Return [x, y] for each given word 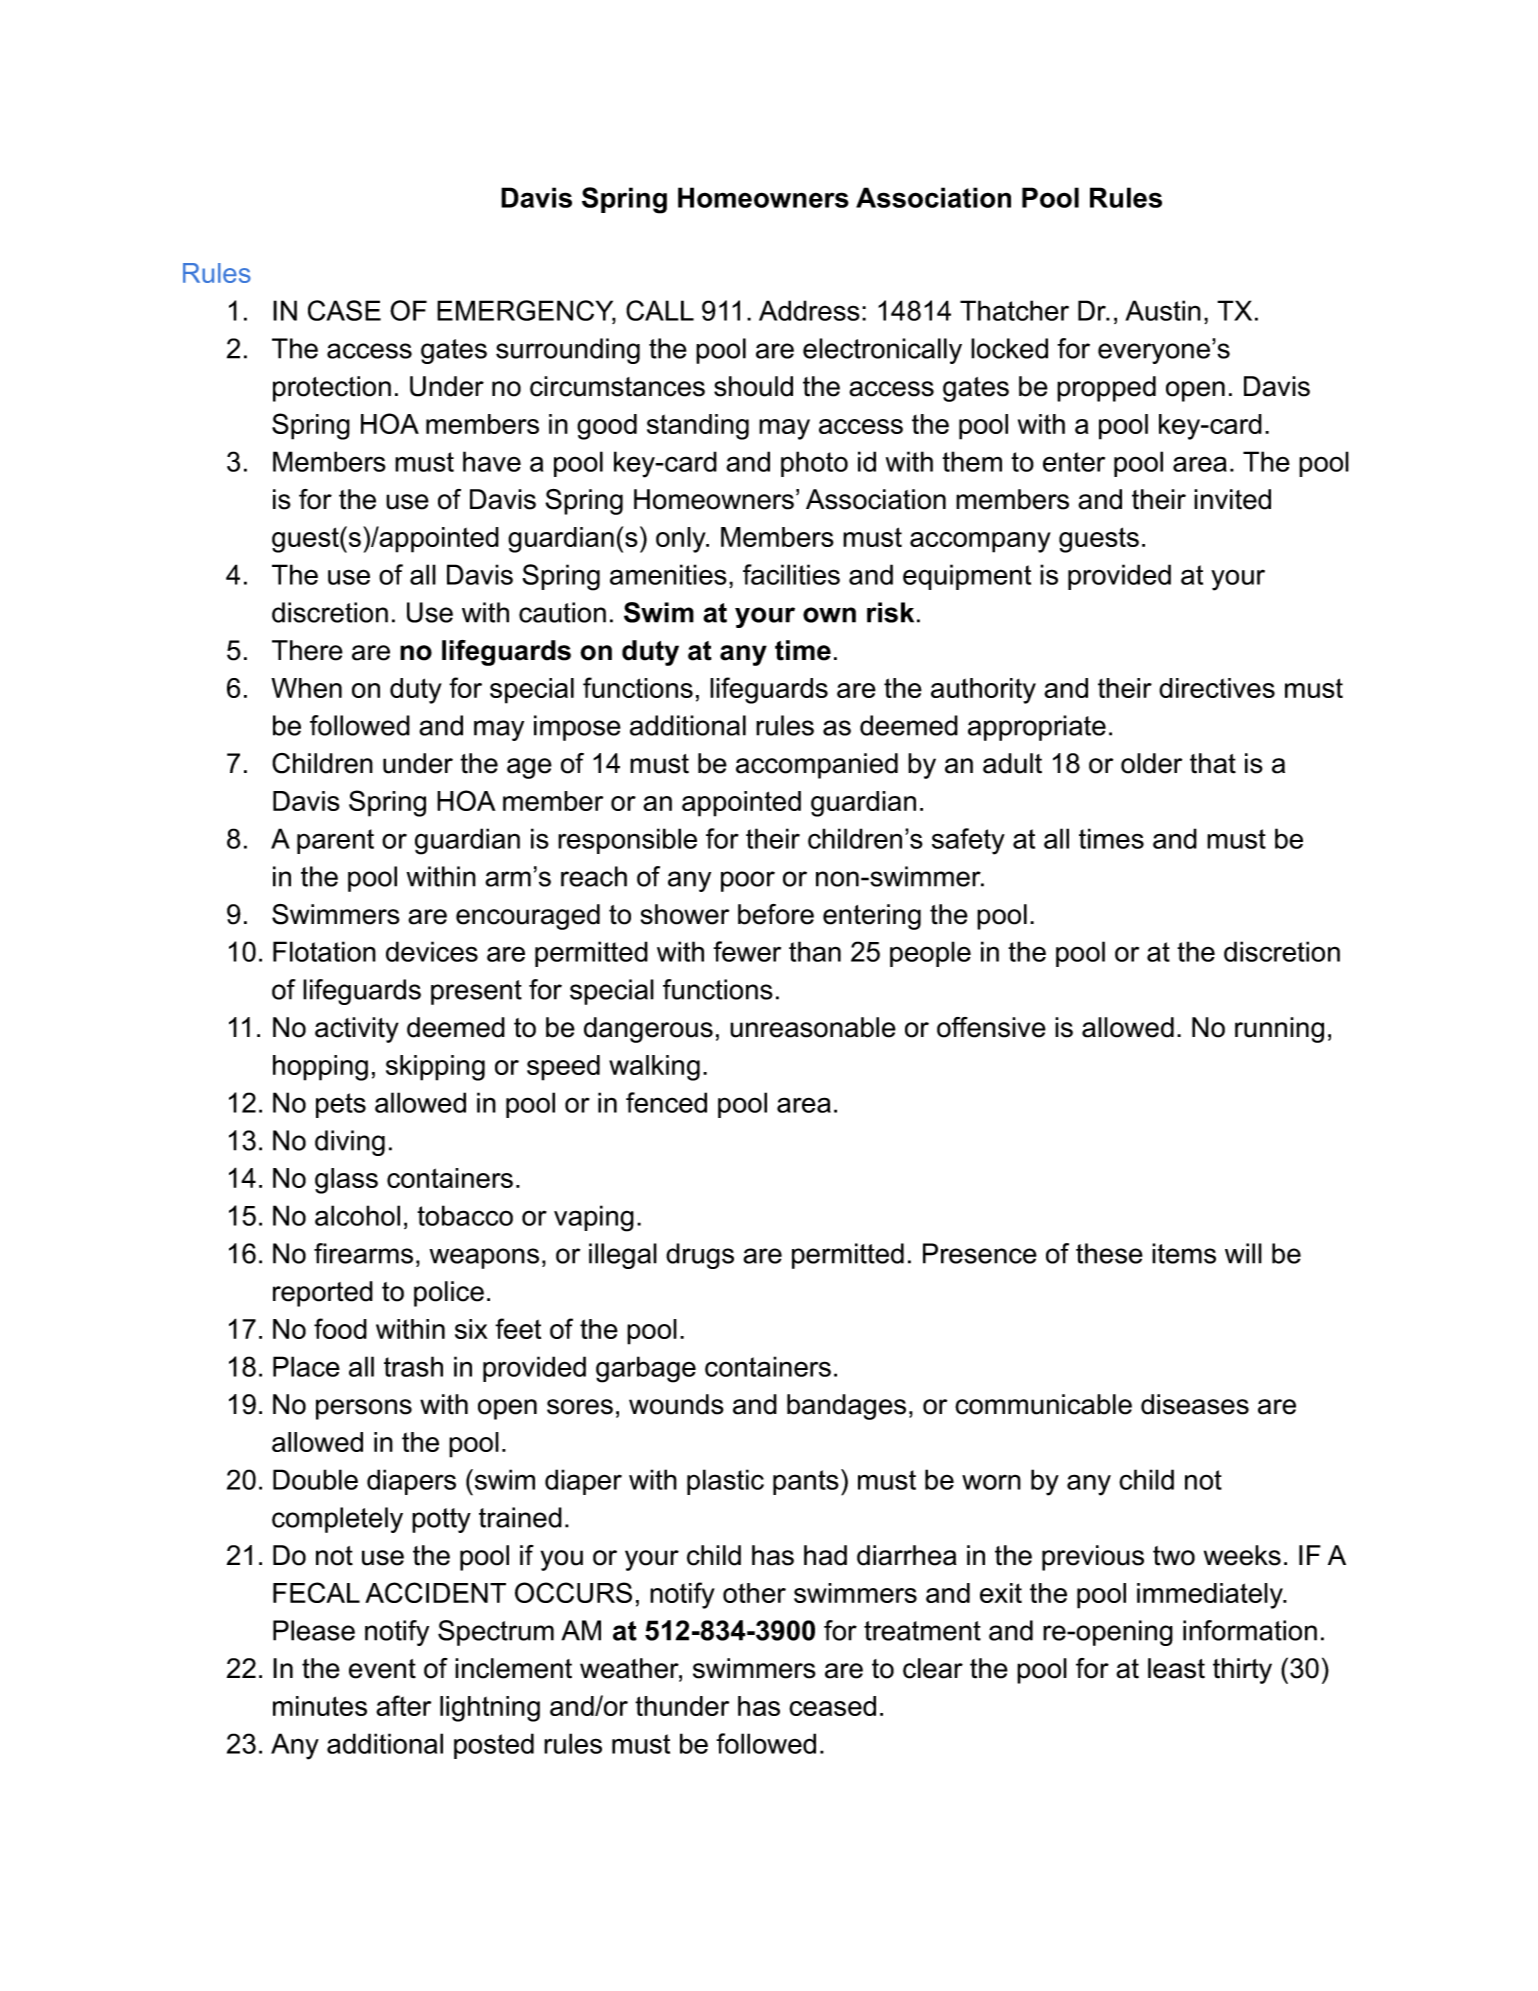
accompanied [817, 766]
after [403, 1705]
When [306, 688]
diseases [1195, 1404]
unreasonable [813, 1027]
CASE [344, 310]
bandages [846, 1407]
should [753, 386]
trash [413, 1366]
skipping [435, 1068]
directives [1217, 688]
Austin [1163, 310]
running [1279, 1030]
